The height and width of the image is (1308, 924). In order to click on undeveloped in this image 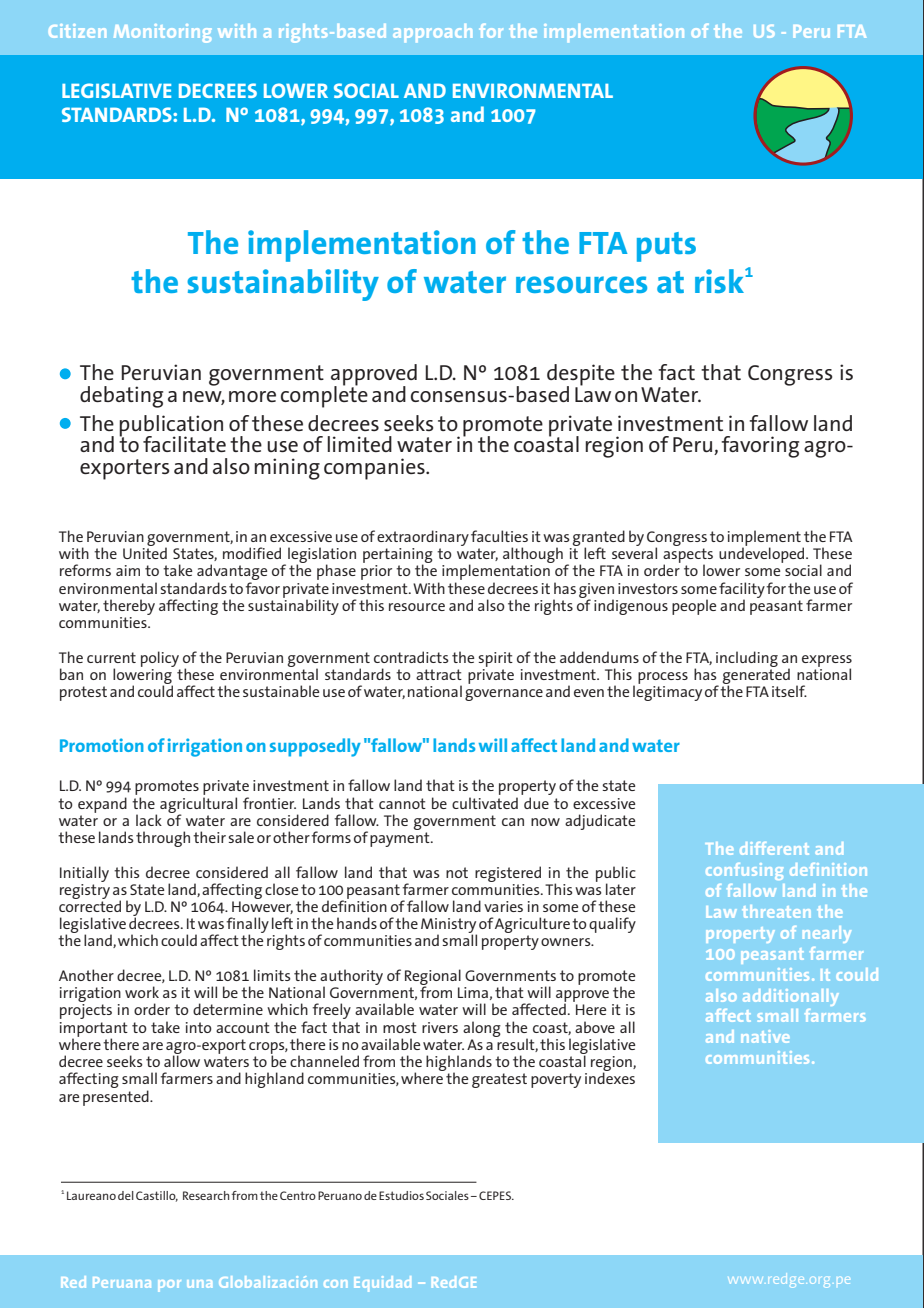, I will do `click(763, 554)`.
